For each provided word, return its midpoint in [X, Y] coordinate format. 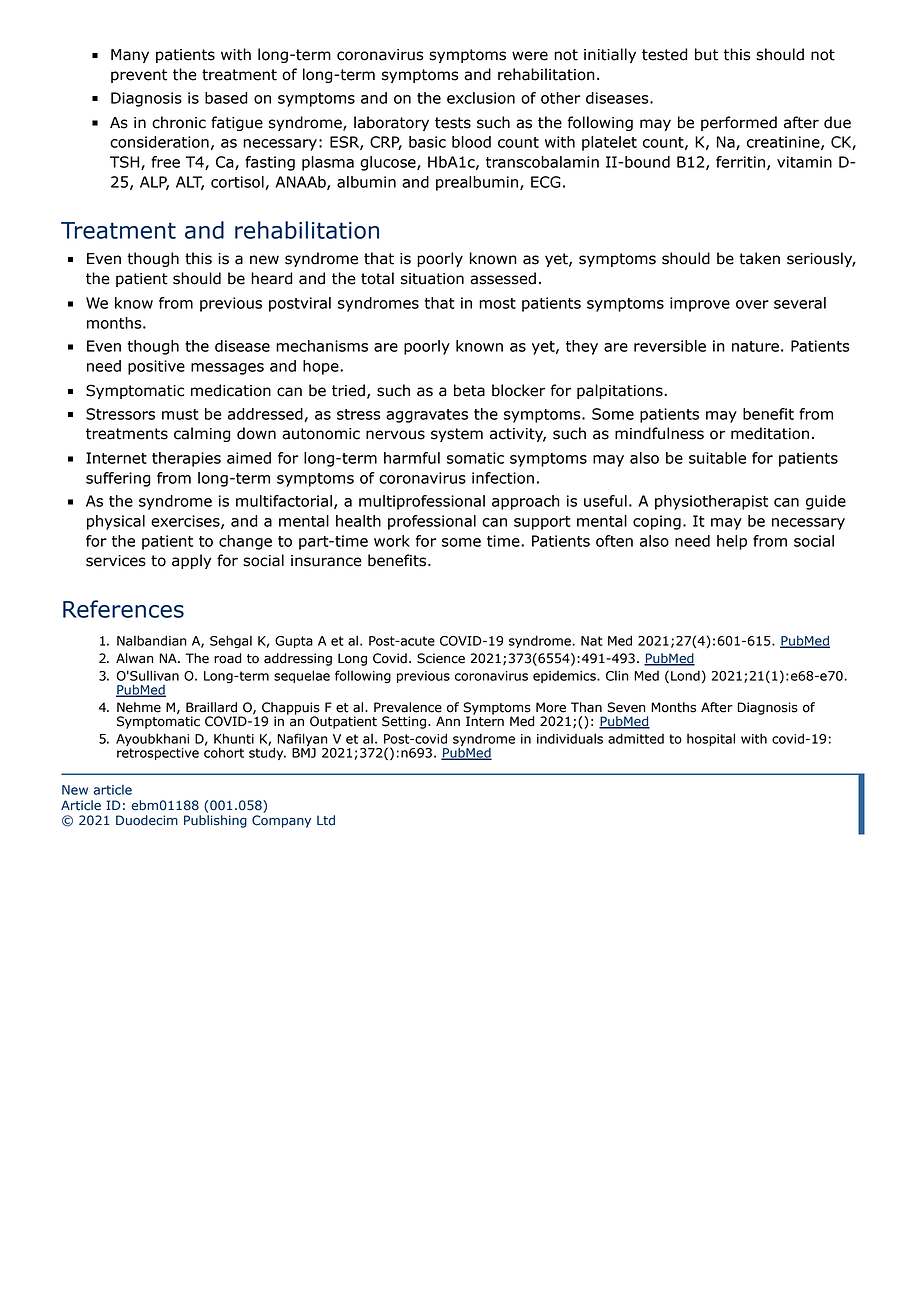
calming [202, 434]
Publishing [215, 821]
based [226, 98]
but [706, 54]
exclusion [481, 98]
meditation [770, 433]
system [457, 435]
